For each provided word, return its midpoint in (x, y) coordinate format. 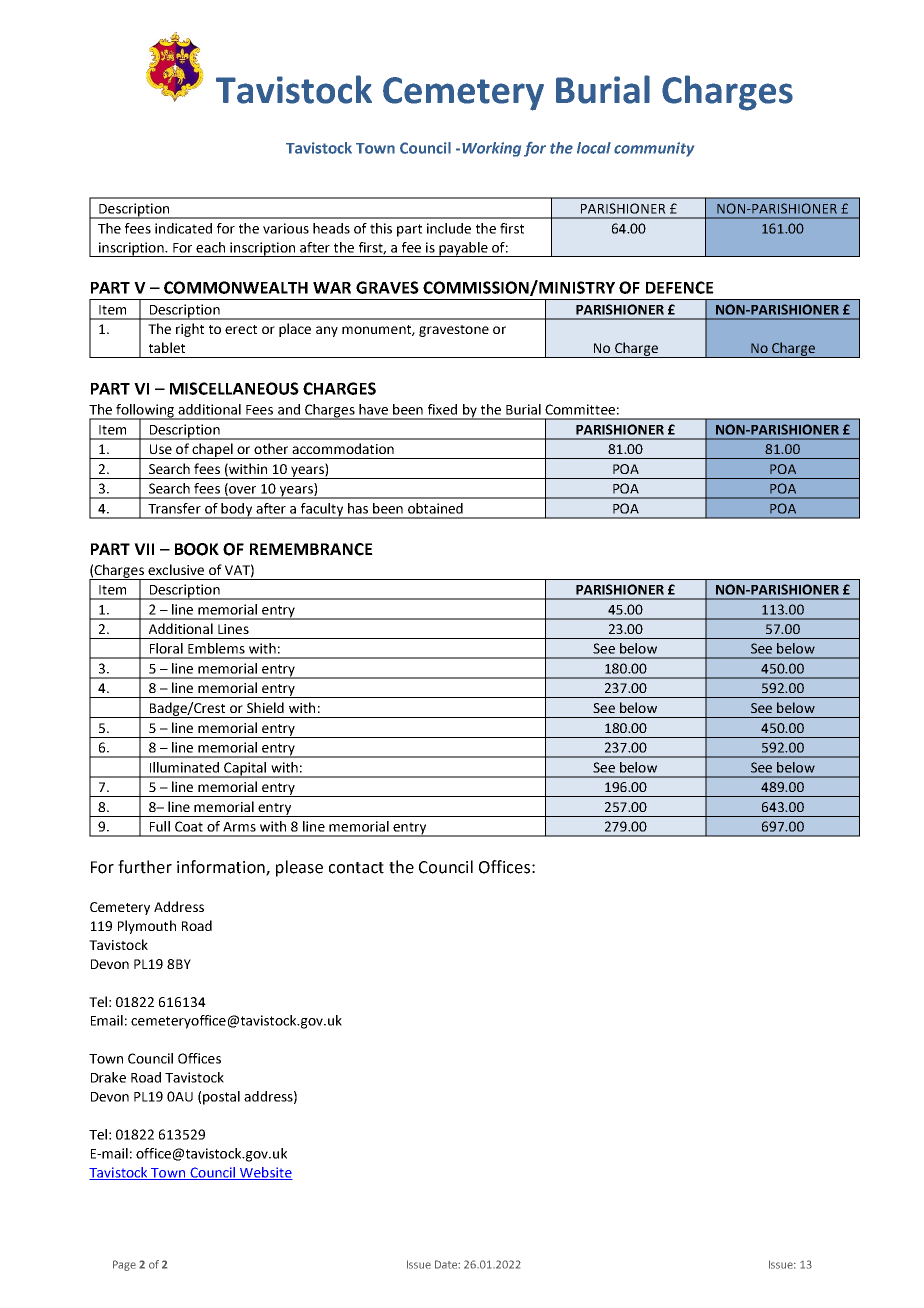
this (381, 228)
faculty (322, 511)
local (594, 148)
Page (124, 1265)
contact (356, 868)
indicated (183, 228)
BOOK (197, 549)
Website (265, 1173)
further (145, 867)
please (299, 868)
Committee (580, 409)
